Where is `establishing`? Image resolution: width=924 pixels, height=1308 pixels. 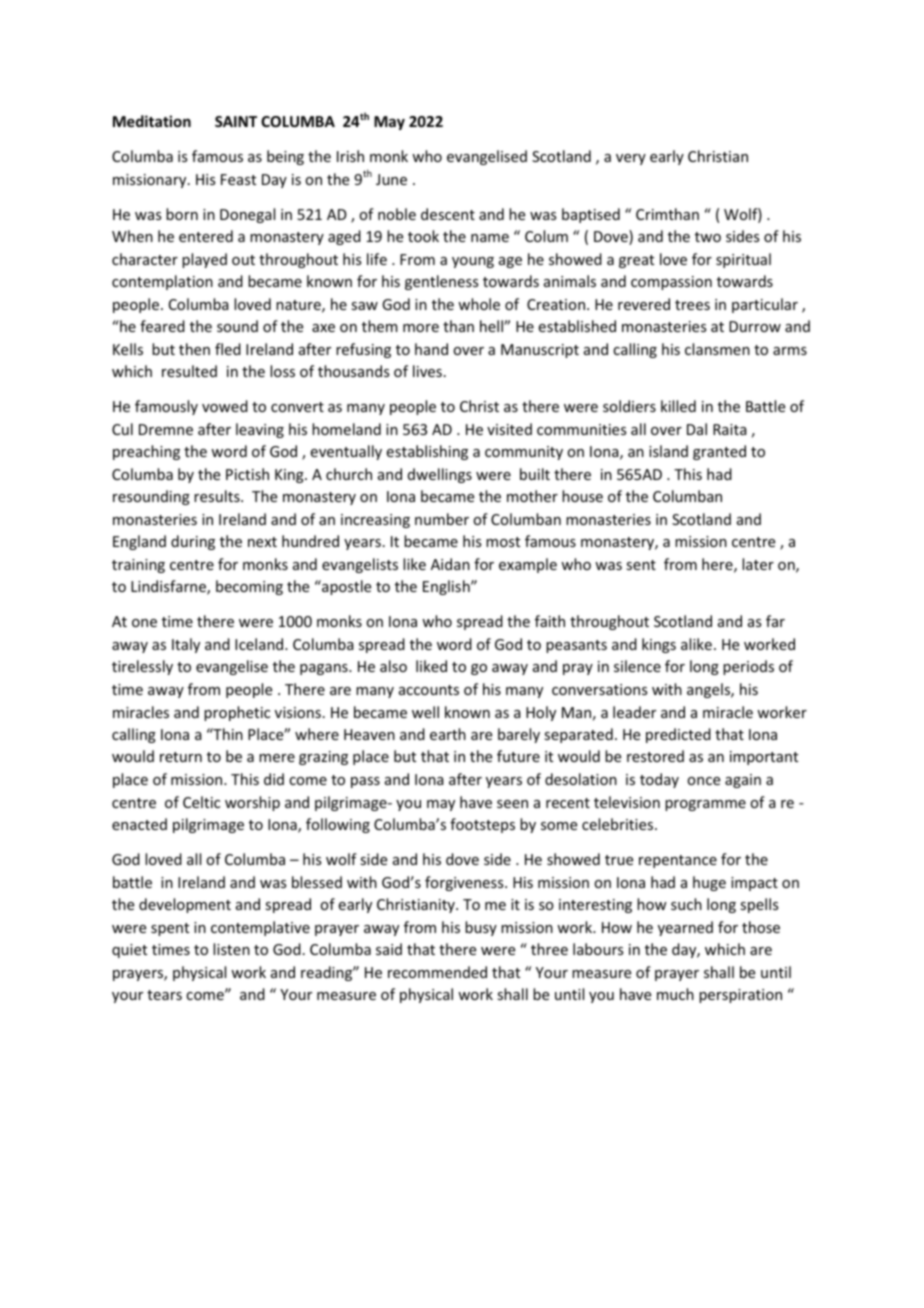
establishing is located at coordinates (427, 452).
